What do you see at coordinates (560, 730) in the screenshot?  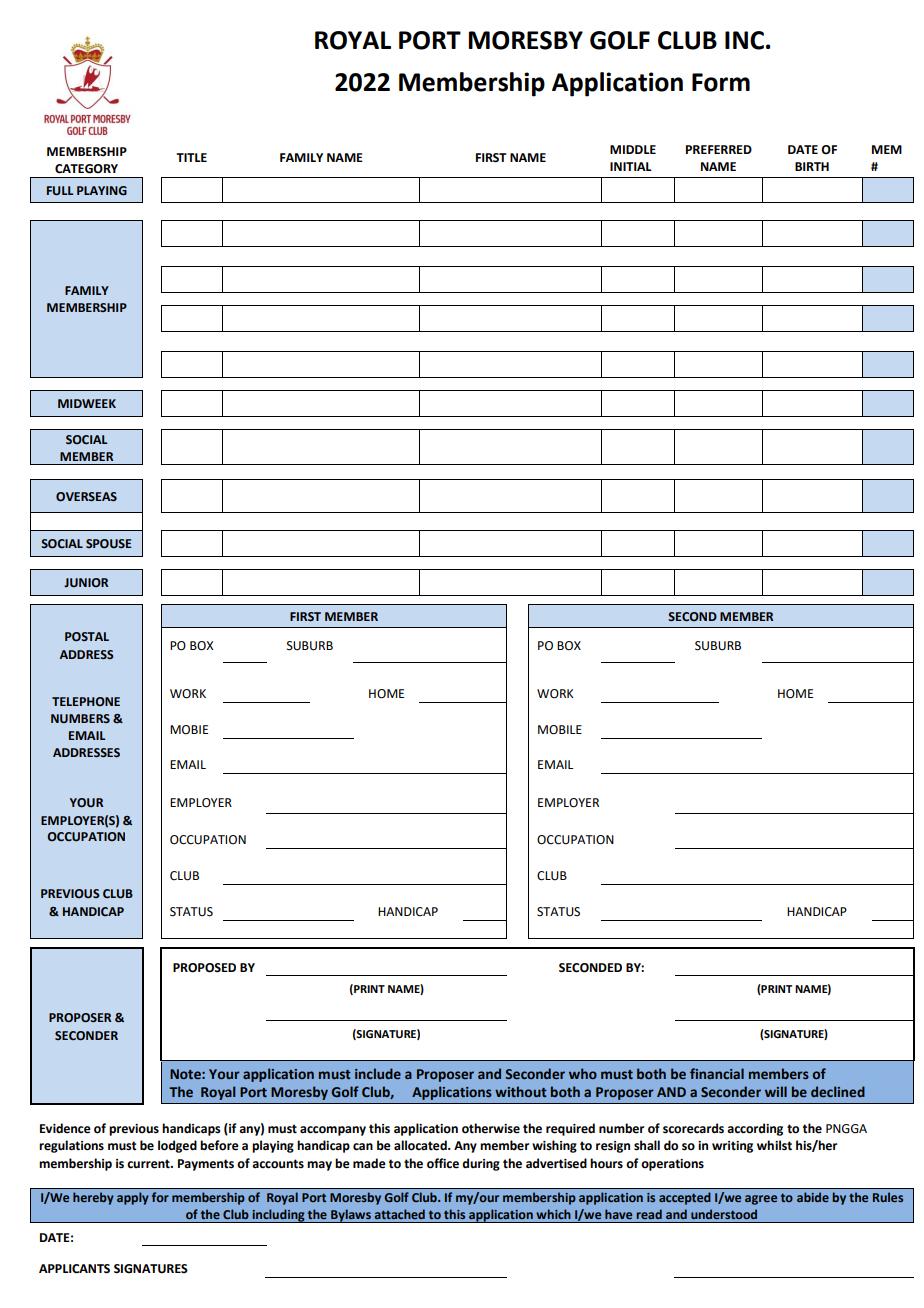 I see `MOBILE` at bounding box center [560, 730].
